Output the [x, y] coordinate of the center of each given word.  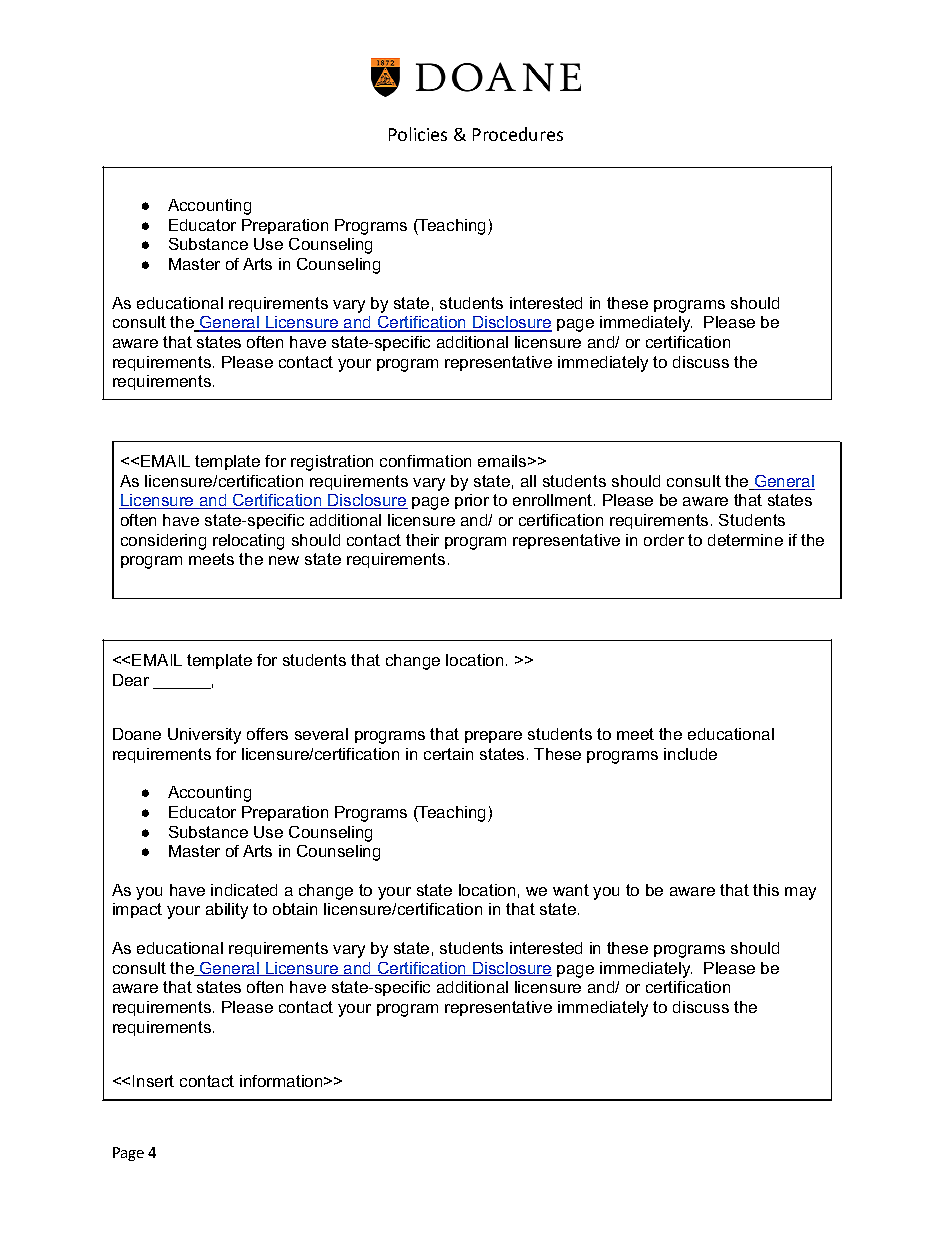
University [204, 736]
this [766, 890]
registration [332, 463]
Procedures [518, 134]
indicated [244, 890]
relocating [248, 542]
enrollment [554, 500]
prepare [493, 737]
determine [745, 540]
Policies [418, 134]
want [571, 890]
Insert [153, 1081]
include [690, 754]
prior [472, 501]
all [528, 481]
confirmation [425, 461]
